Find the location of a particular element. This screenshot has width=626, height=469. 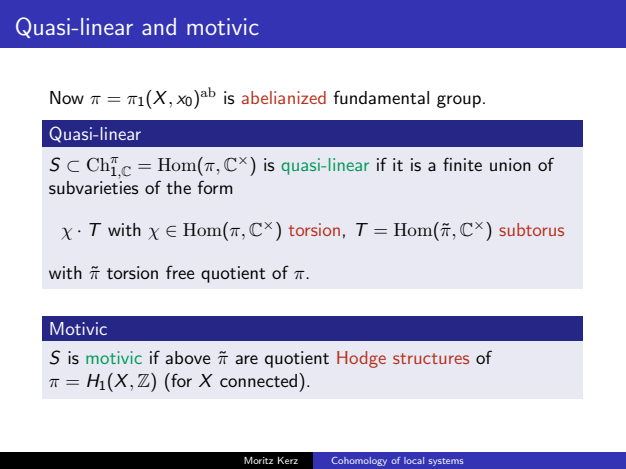

structures is located at coordinates (431, 358).
